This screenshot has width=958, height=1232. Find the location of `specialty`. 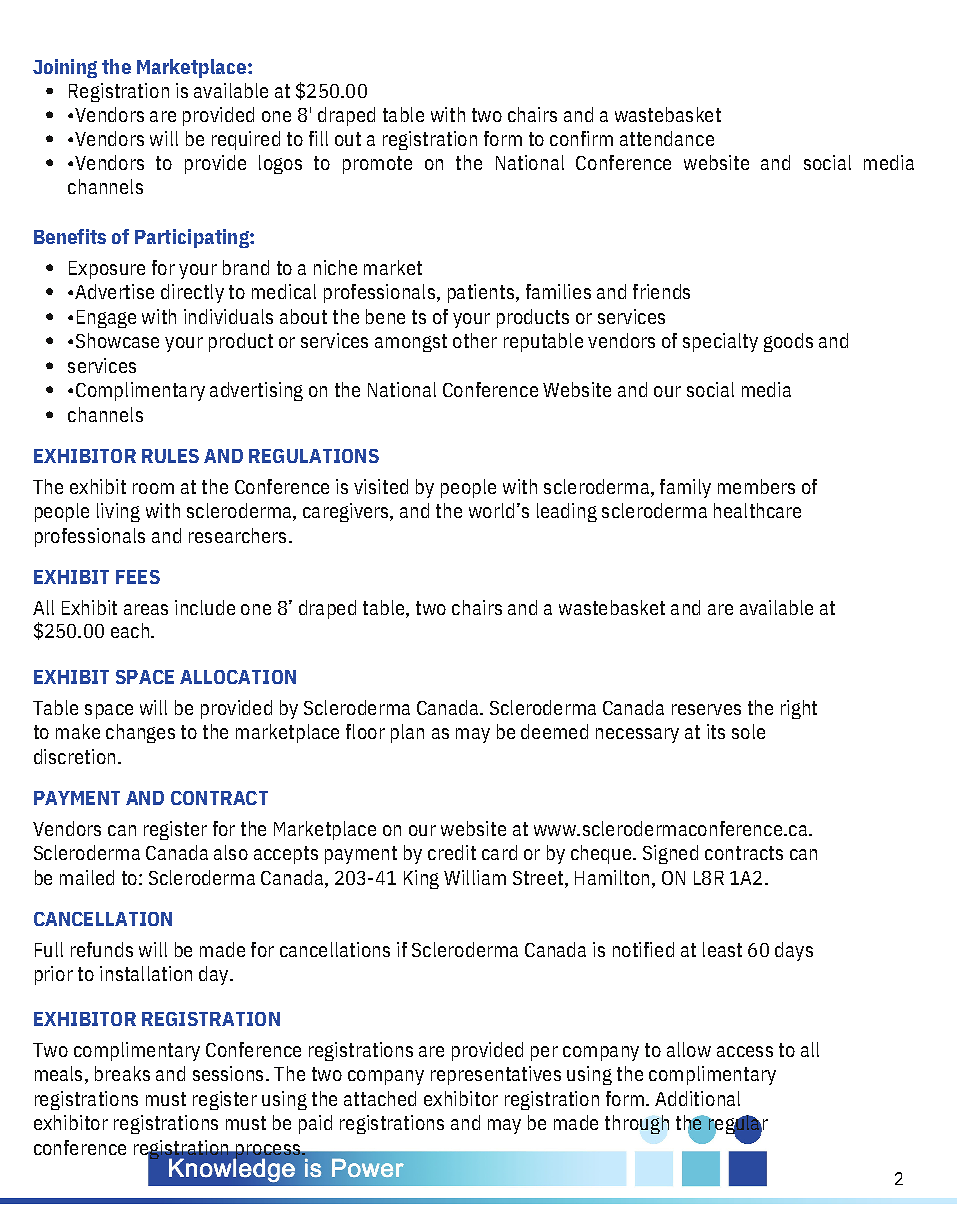

specialty is located at coordinates (720, 342).
